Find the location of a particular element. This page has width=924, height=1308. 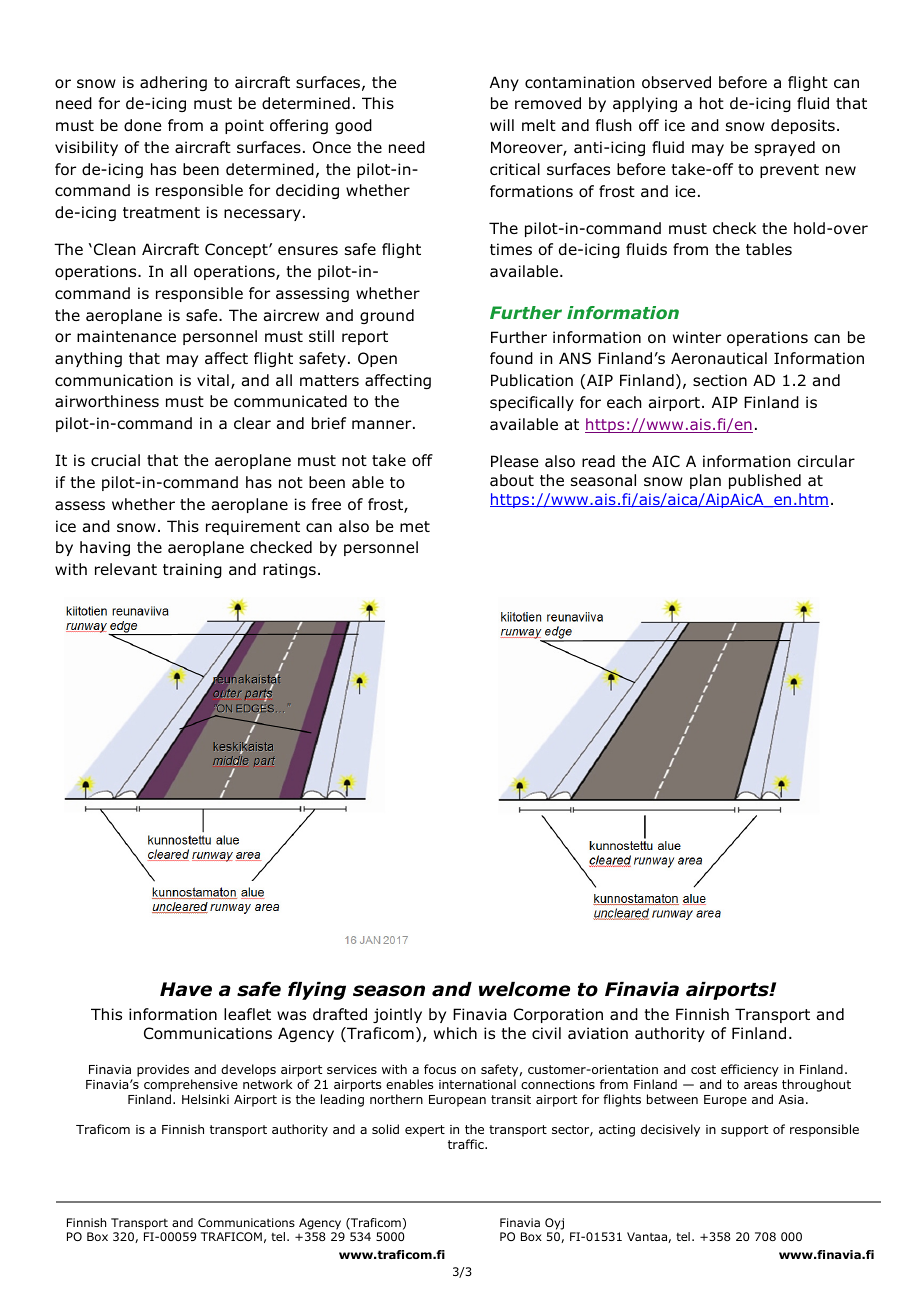

done is located at coordinates (142, 125).
